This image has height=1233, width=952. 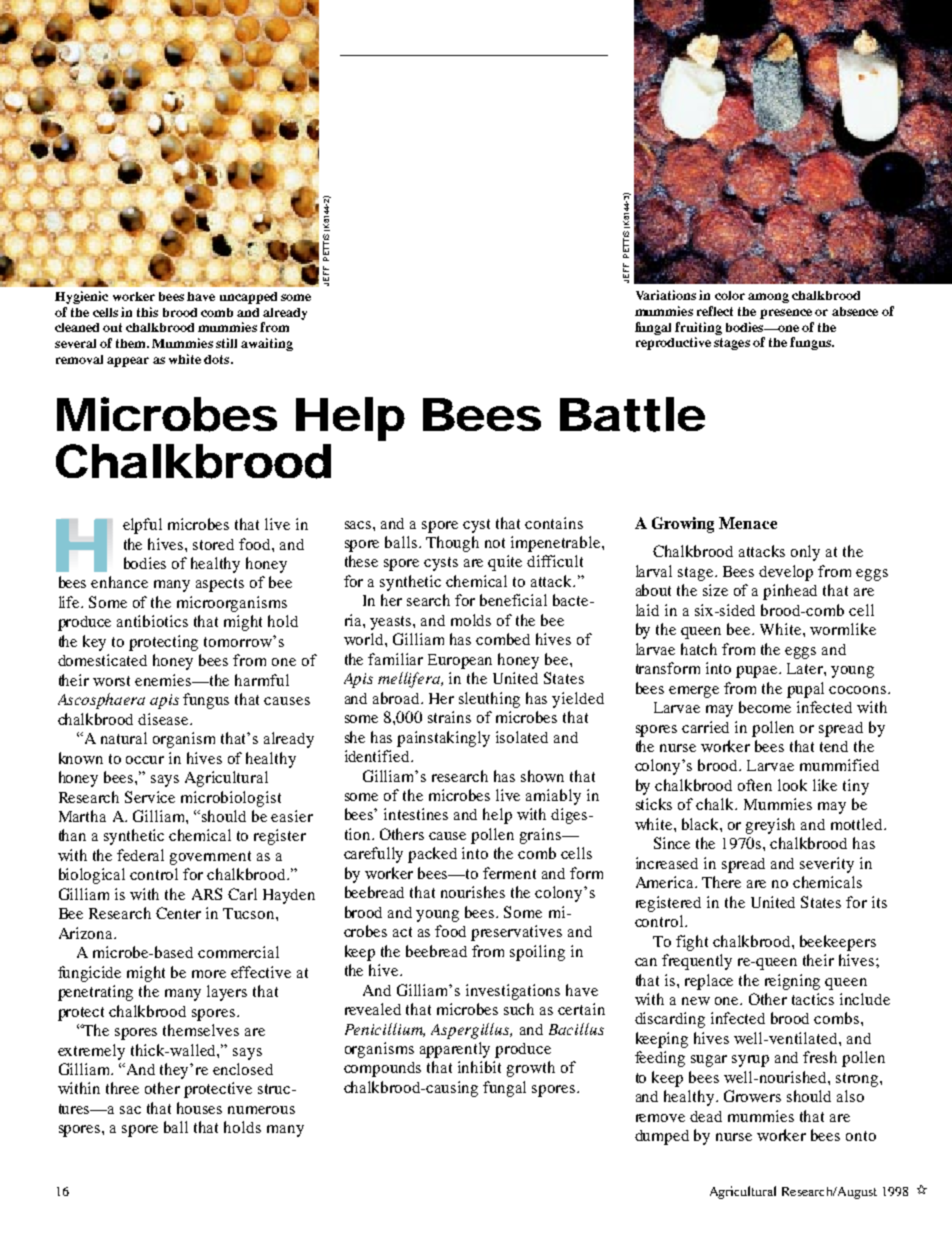 What do you see at coordinates (119, 582) in the image?
I see `enhance` at bounding box center [119, 582].
